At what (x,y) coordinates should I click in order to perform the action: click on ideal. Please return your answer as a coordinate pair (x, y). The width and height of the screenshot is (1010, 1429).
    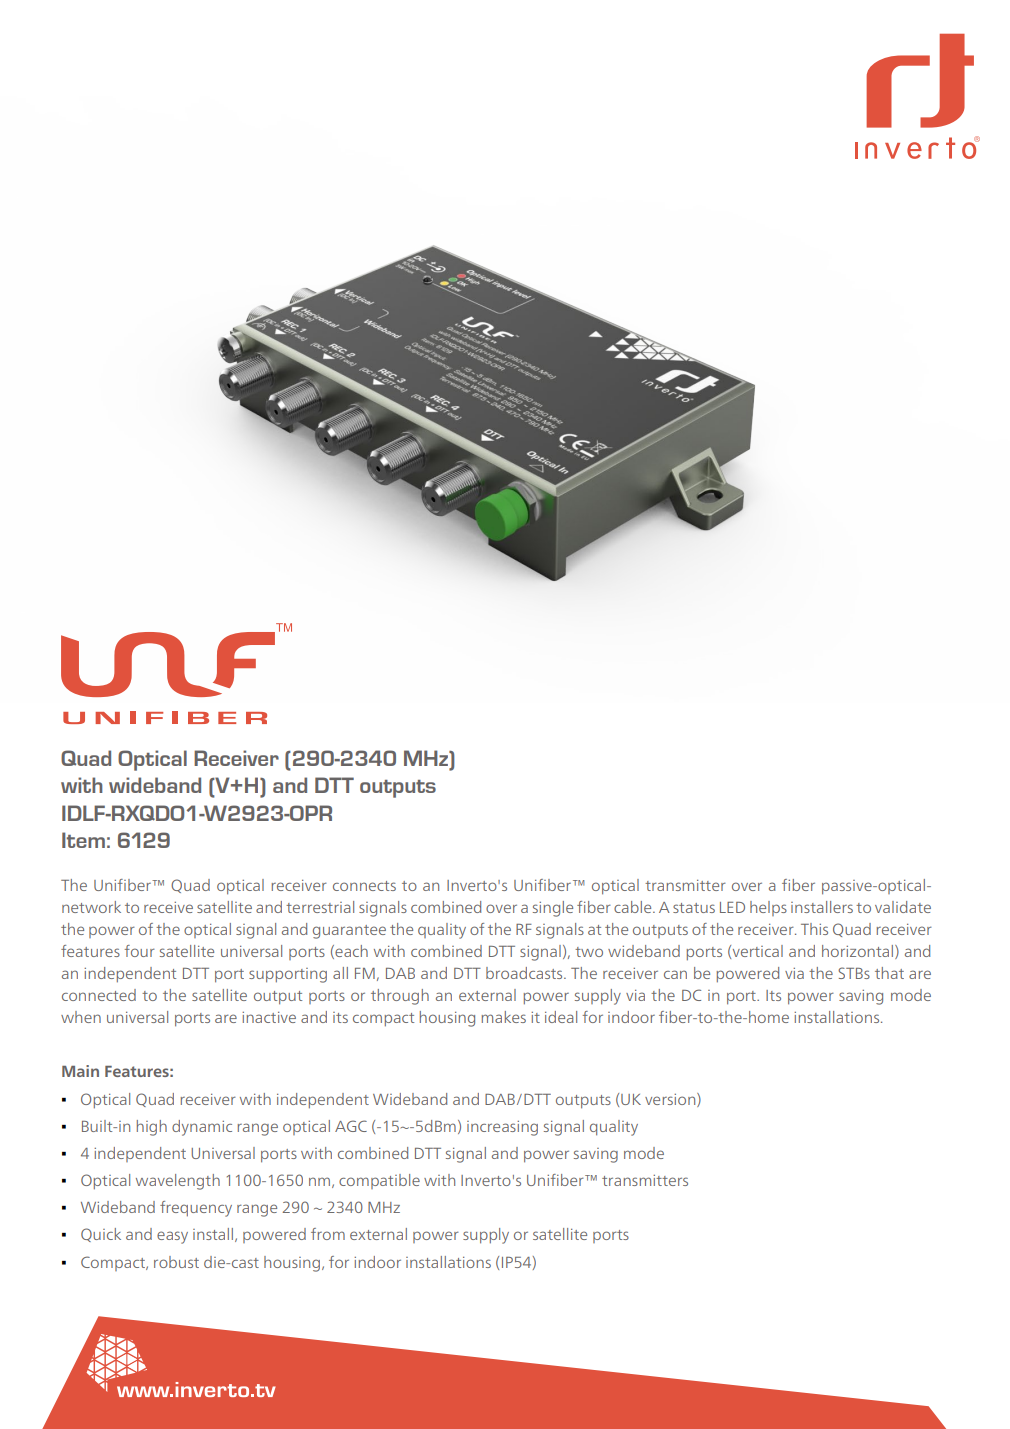
    Looking at the image, I should click on (561, 1017).
